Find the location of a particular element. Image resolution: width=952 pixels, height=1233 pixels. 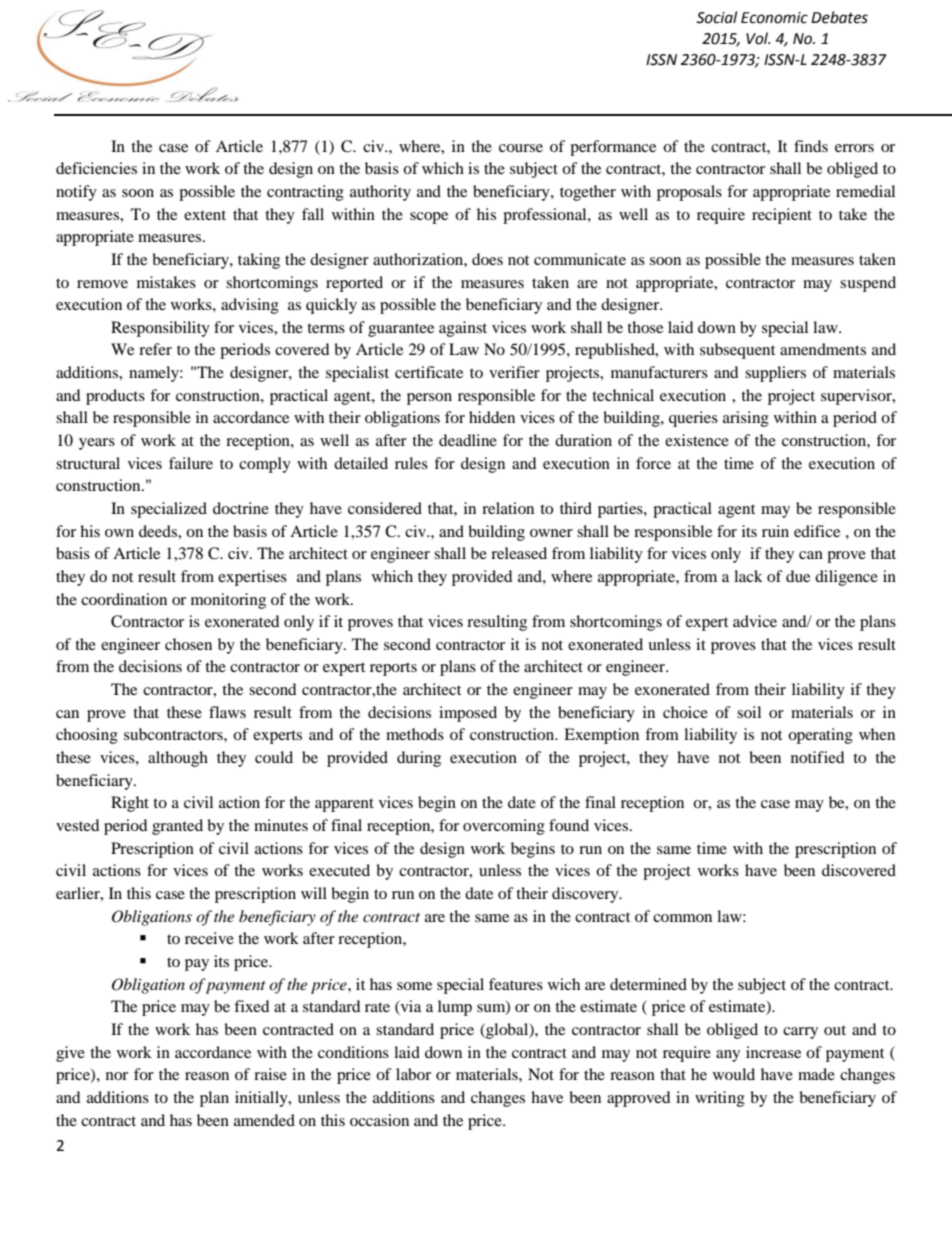

course is located at coordinates (521, 148).
